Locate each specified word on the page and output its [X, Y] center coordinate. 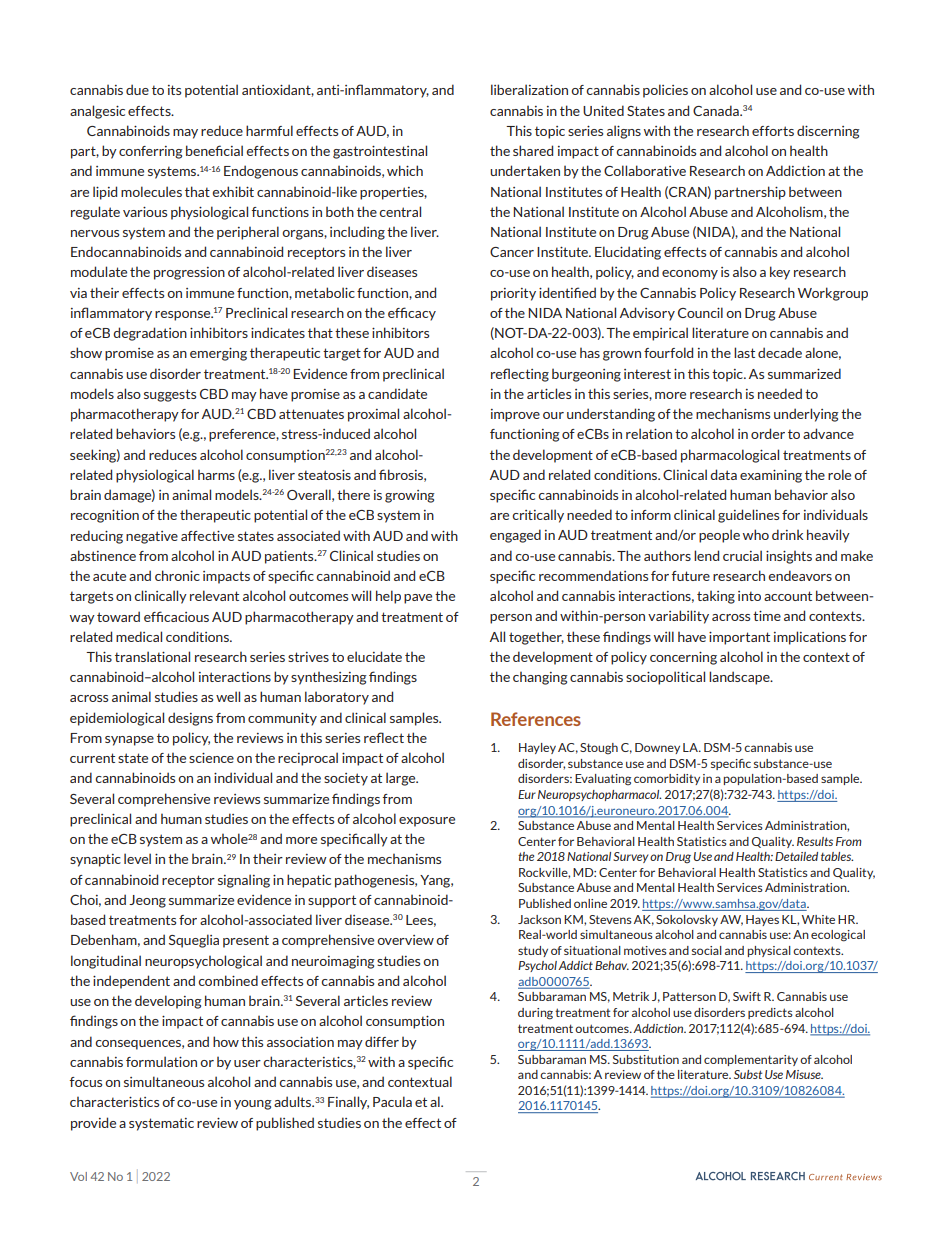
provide [93, 1124]
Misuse [804, 1074]
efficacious [176, 616]
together [536, 638]
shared [533, 150]
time [767, 616]
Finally [348, 1103]
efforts [773, 131]
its [174, 90]
